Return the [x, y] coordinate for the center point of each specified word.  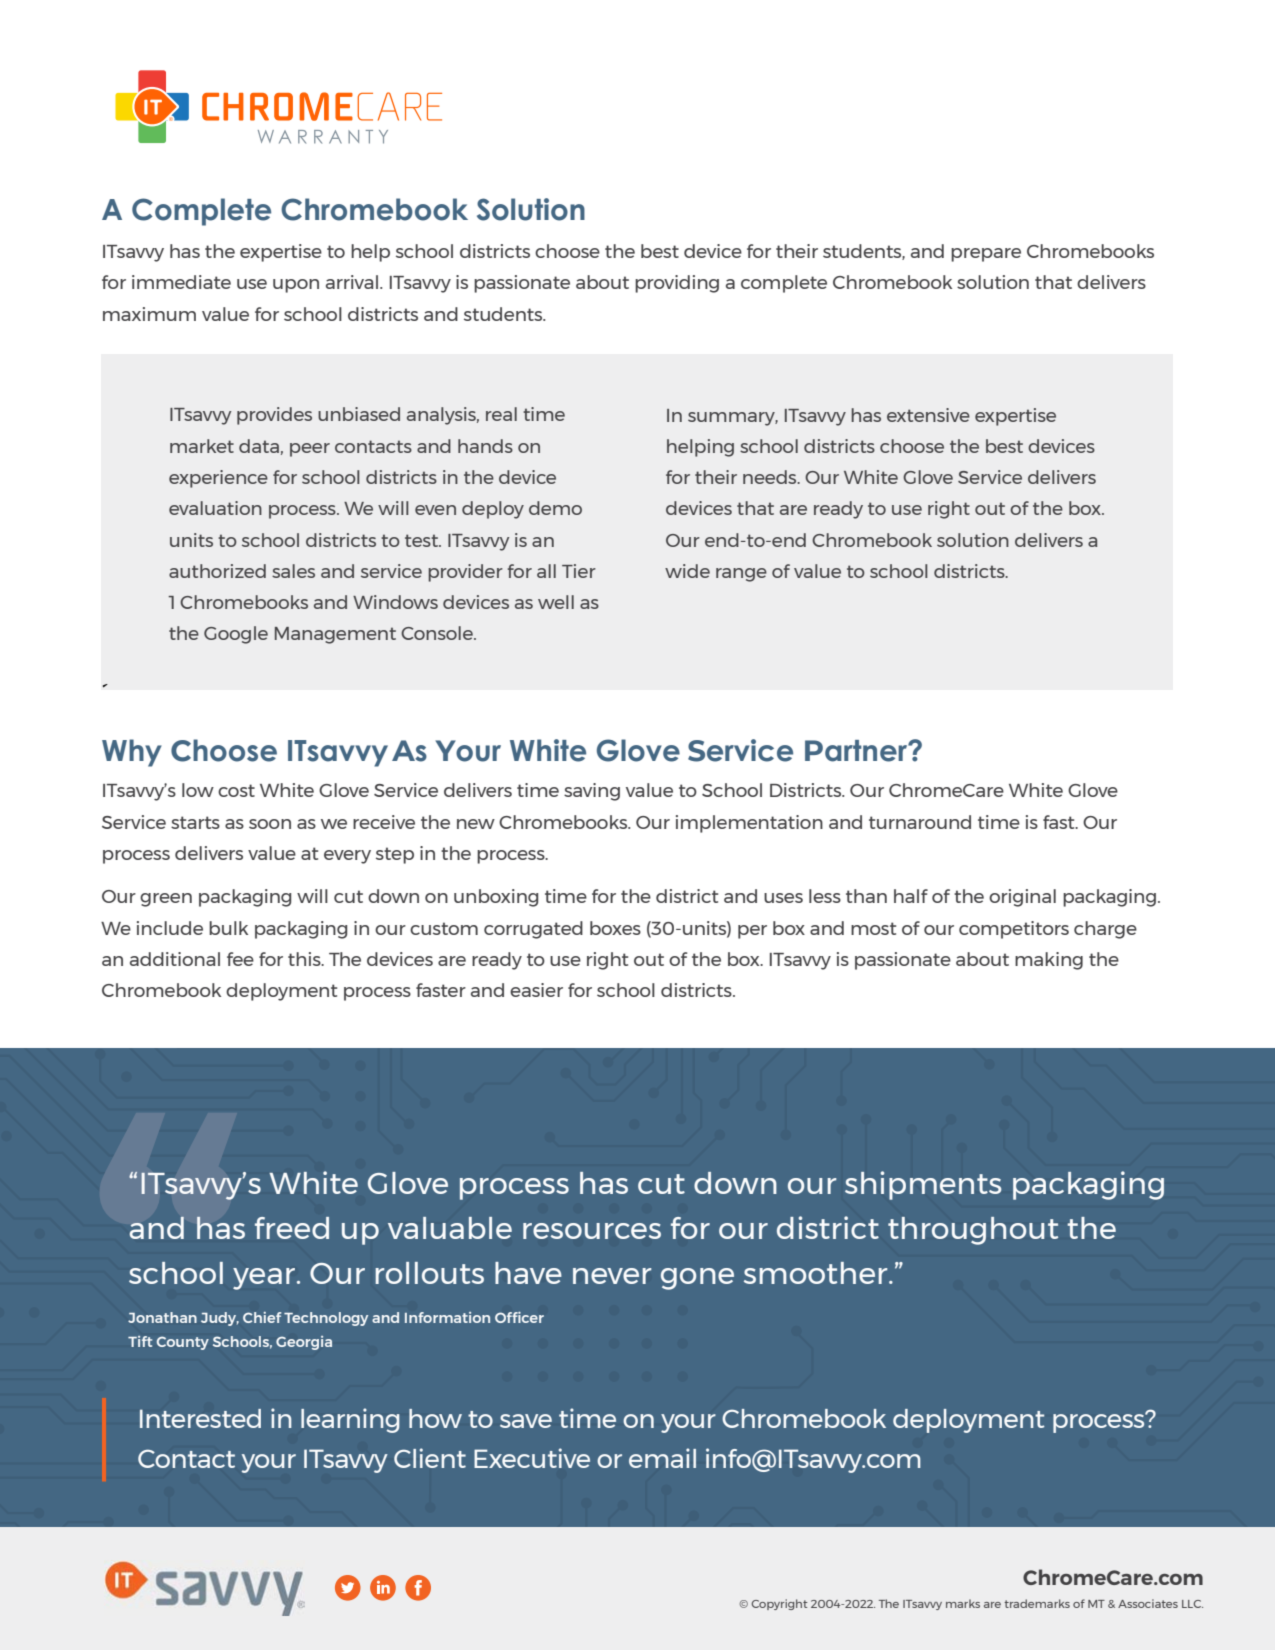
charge [1105, 930]
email [662, 1458]
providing [677, 284]
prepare [986, 255]
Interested [200, 1418]
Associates [1148, 1603]
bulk [228, 928]
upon [296, 286]
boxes [615, 928]
